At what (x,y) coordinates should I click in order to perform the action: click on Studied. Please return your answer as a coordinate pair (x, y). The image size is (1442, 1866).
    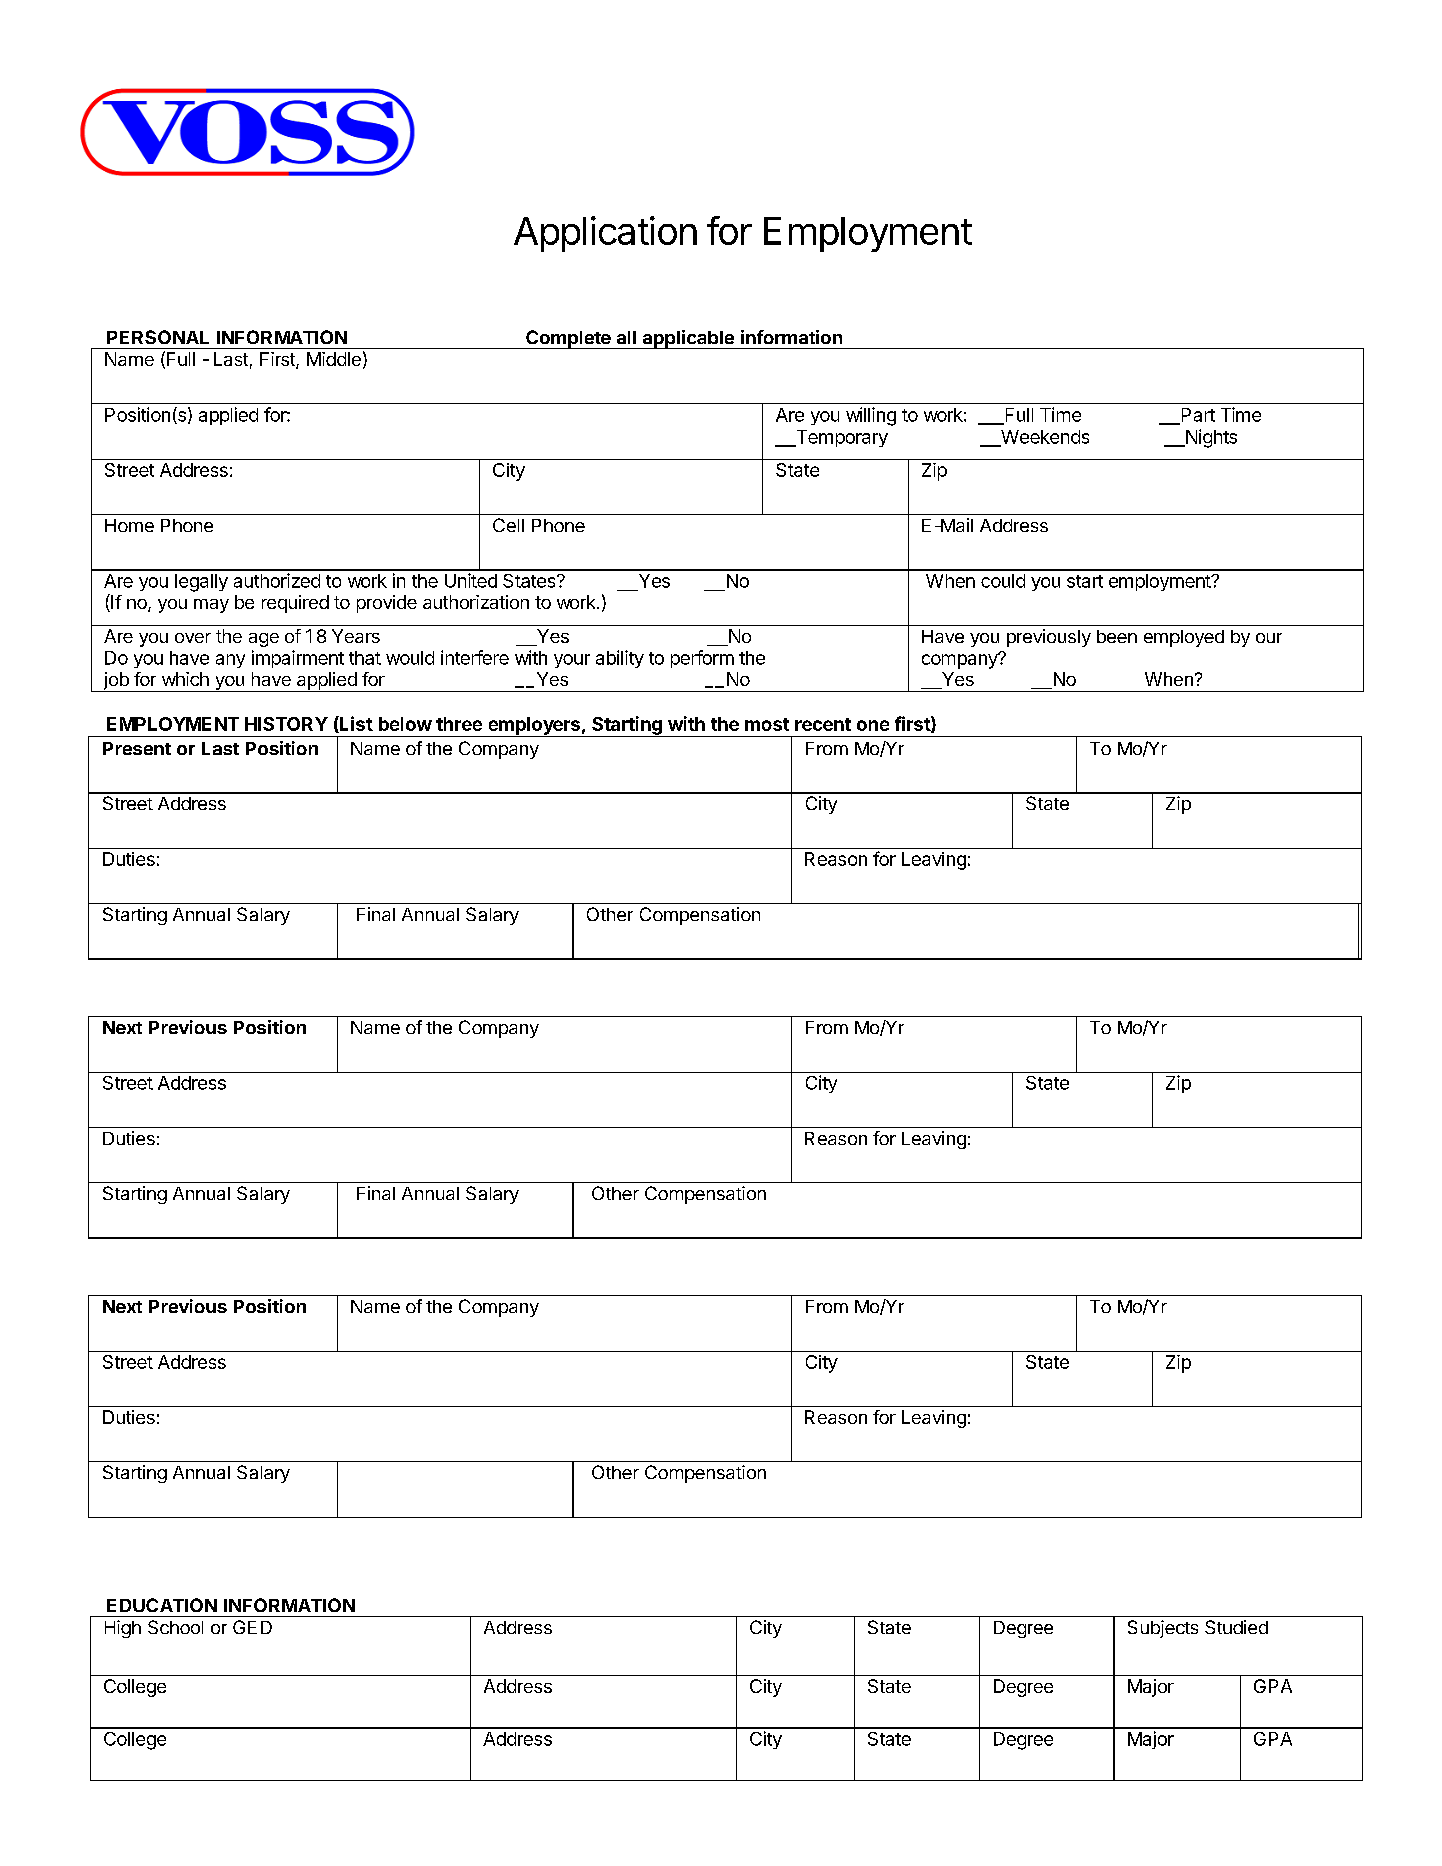
    Looking at the image, I should click on (1236, 1627).
